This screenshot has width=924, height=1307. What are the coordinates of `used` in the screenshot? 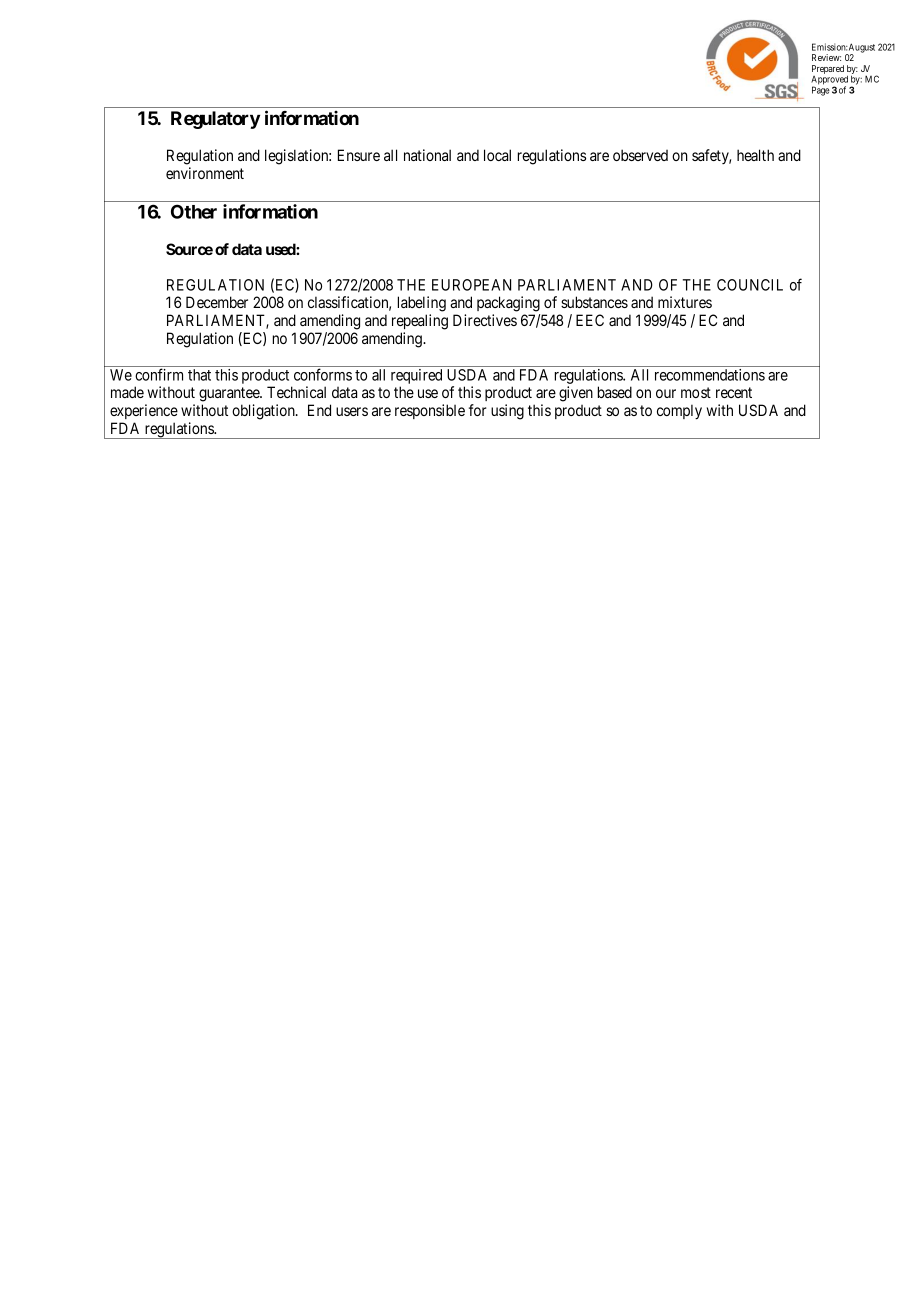 It's located at (281, 249).
